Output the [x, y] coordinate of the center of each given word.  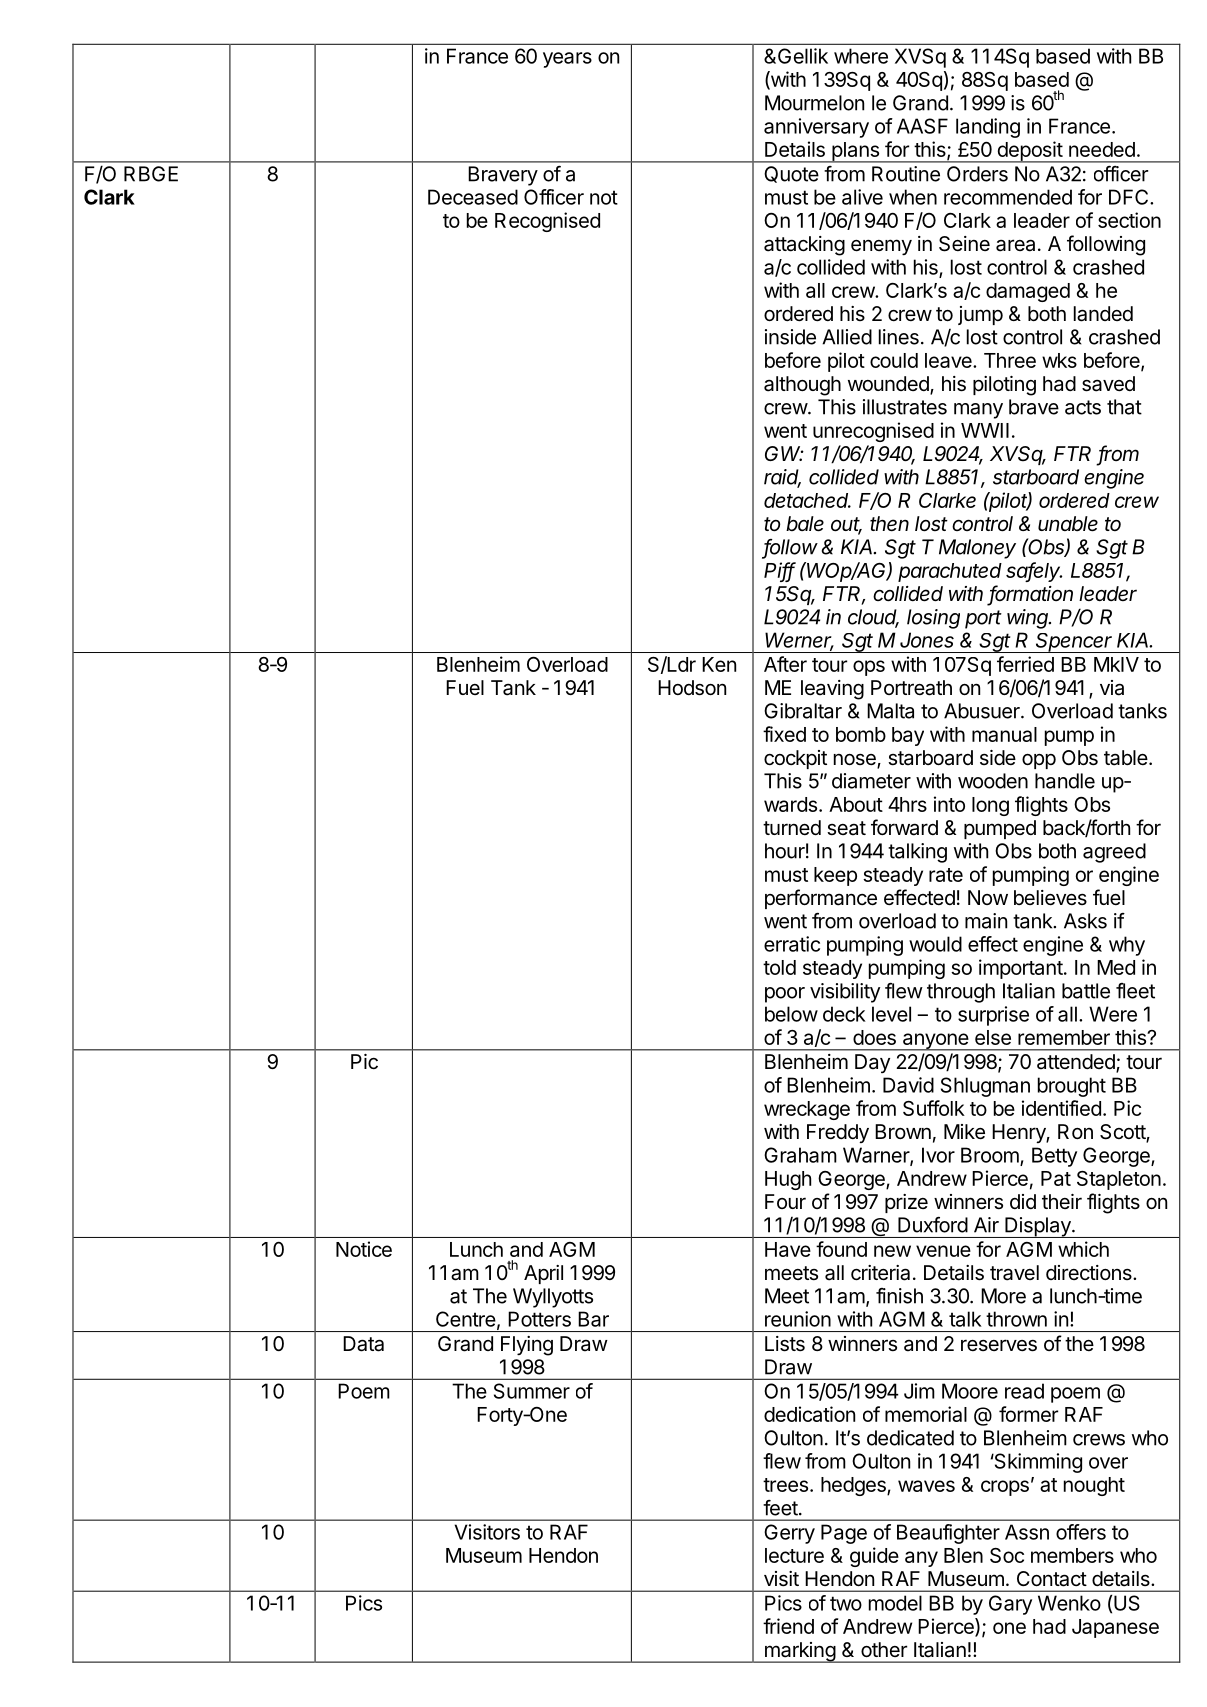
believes [1050, 898]
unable [1068, 524]
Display [1038, 1227]
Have [788, 1249]
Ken [719, 664]
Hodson [692, 688]
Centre [466, 1319]
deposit [1029, 152]
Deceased [473, 197]
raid [782, 478]
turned [792, 827]
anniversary [816, 128]
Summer [532, 1391]
